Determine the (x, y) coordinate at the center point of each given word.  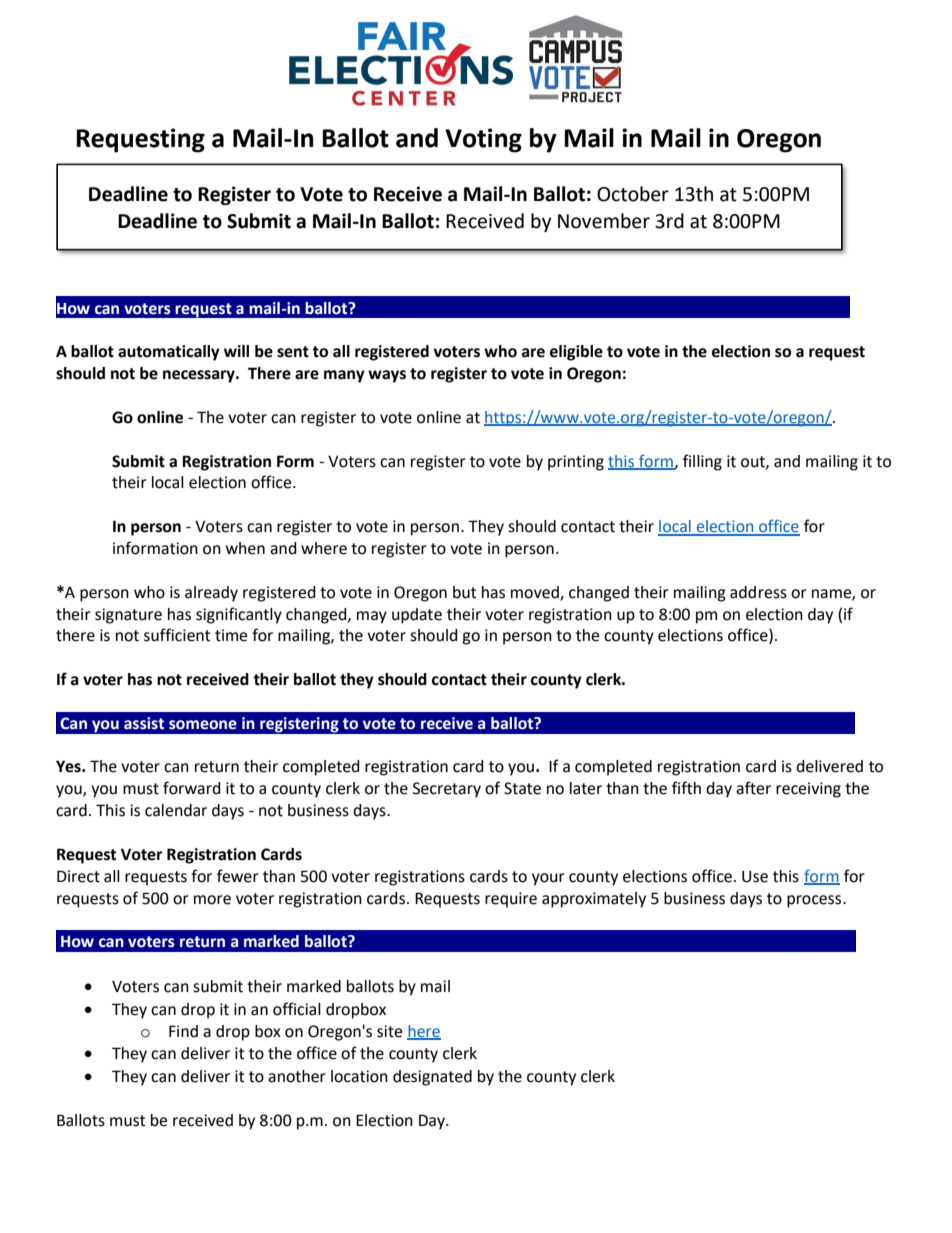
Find (183, 1031)
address (758, 592)
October (633, 194)
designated (432, 1078)
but (464, 592)
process (815, 901)
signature (128, 616)
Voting (483, 140)
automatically (169, 353)
